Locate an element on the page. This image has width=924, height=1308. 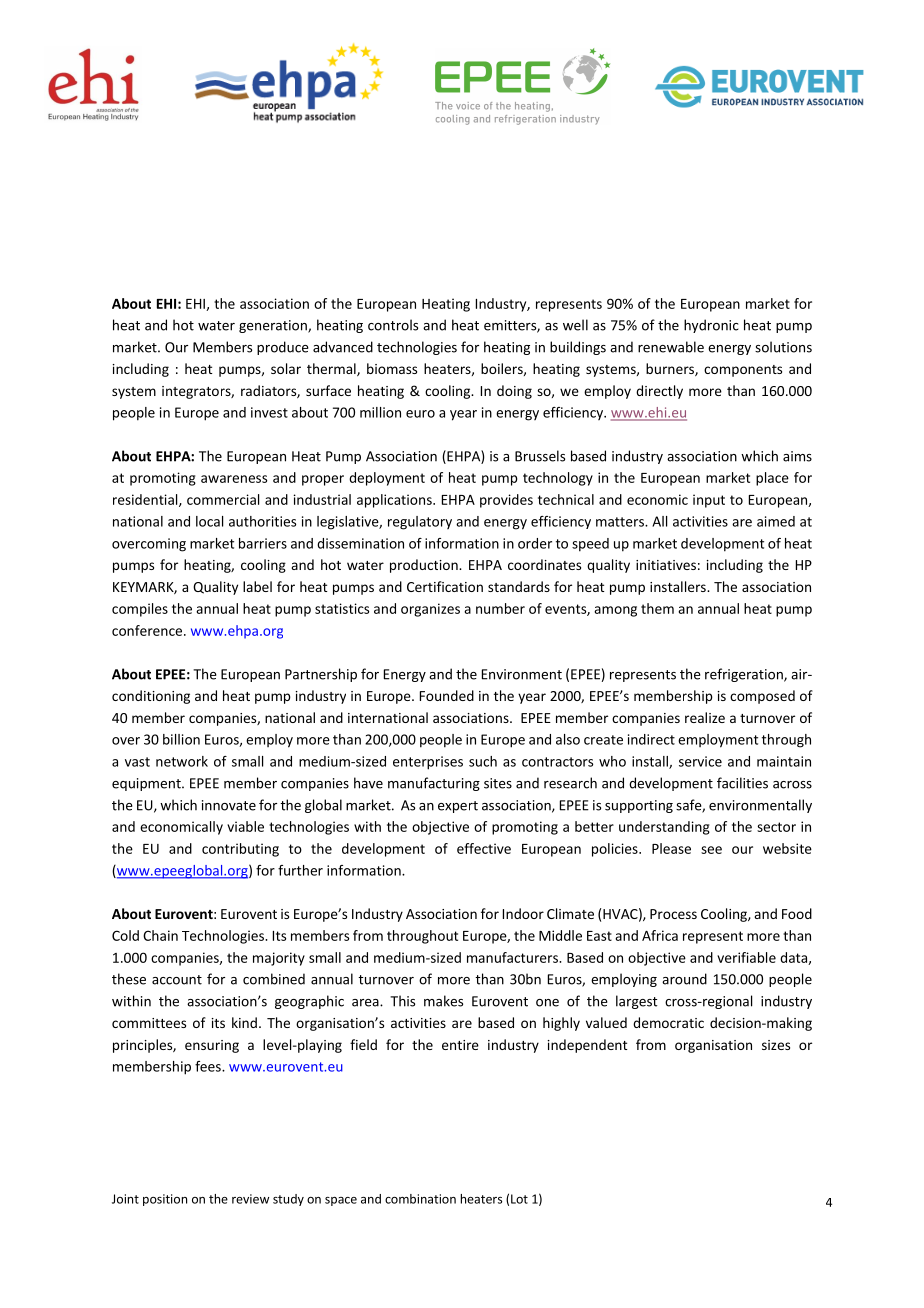
Lot is located at coordinates (519, 1199).
